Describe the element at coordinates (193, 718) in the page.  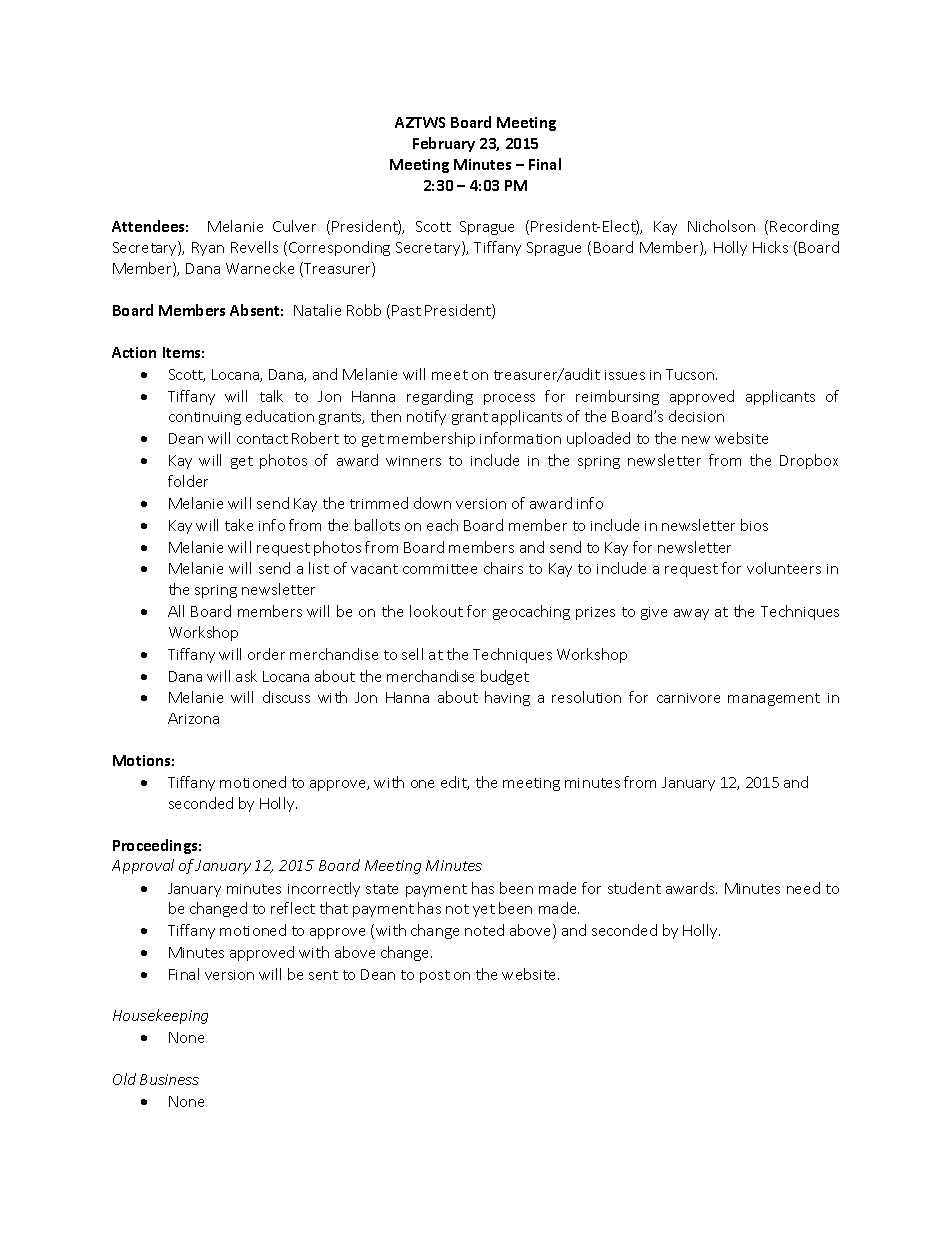
I see `Arizona` at that location.
